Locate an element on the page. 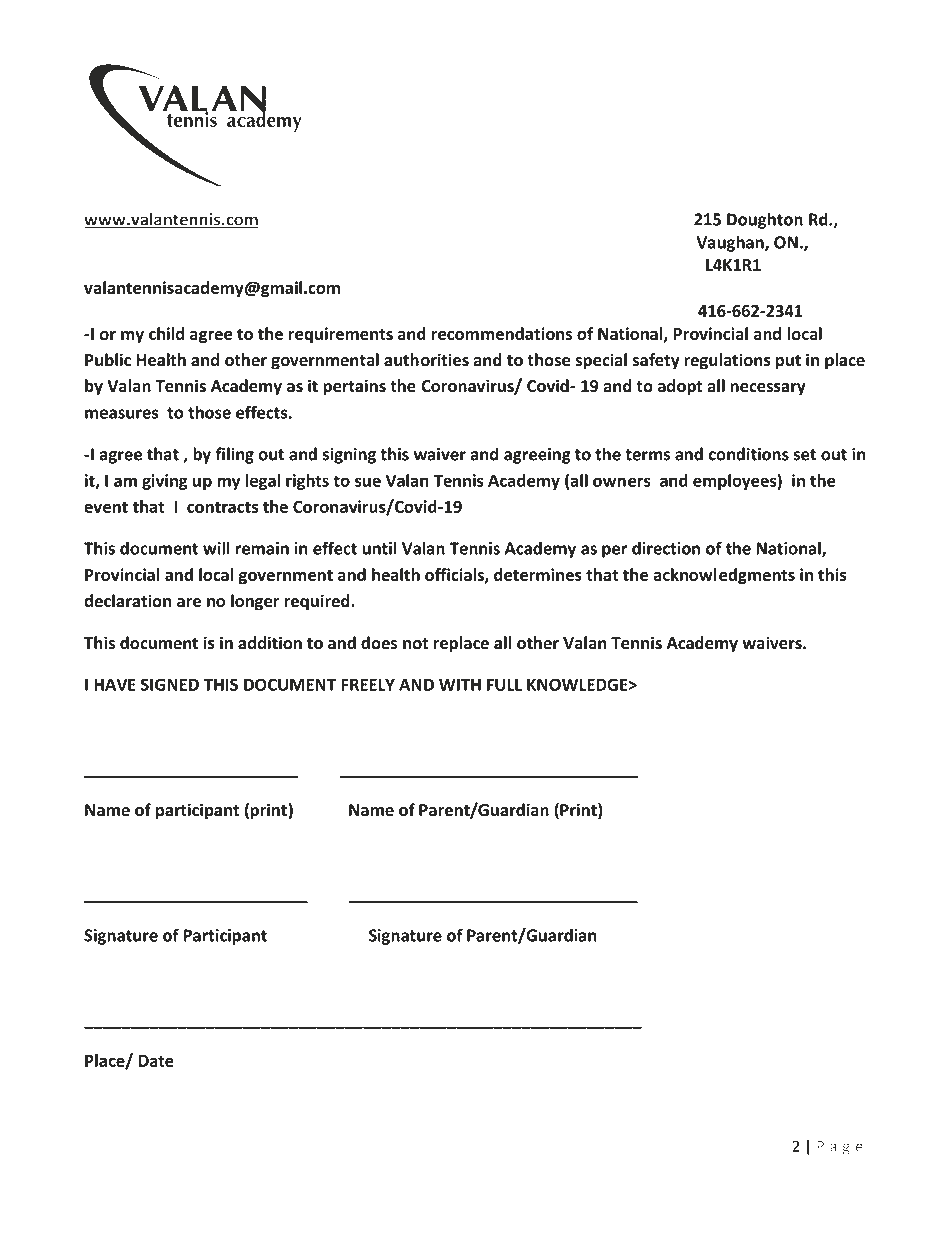 The image size is (952, 1233). acknowledgments is located at coordinates (724, 576).
